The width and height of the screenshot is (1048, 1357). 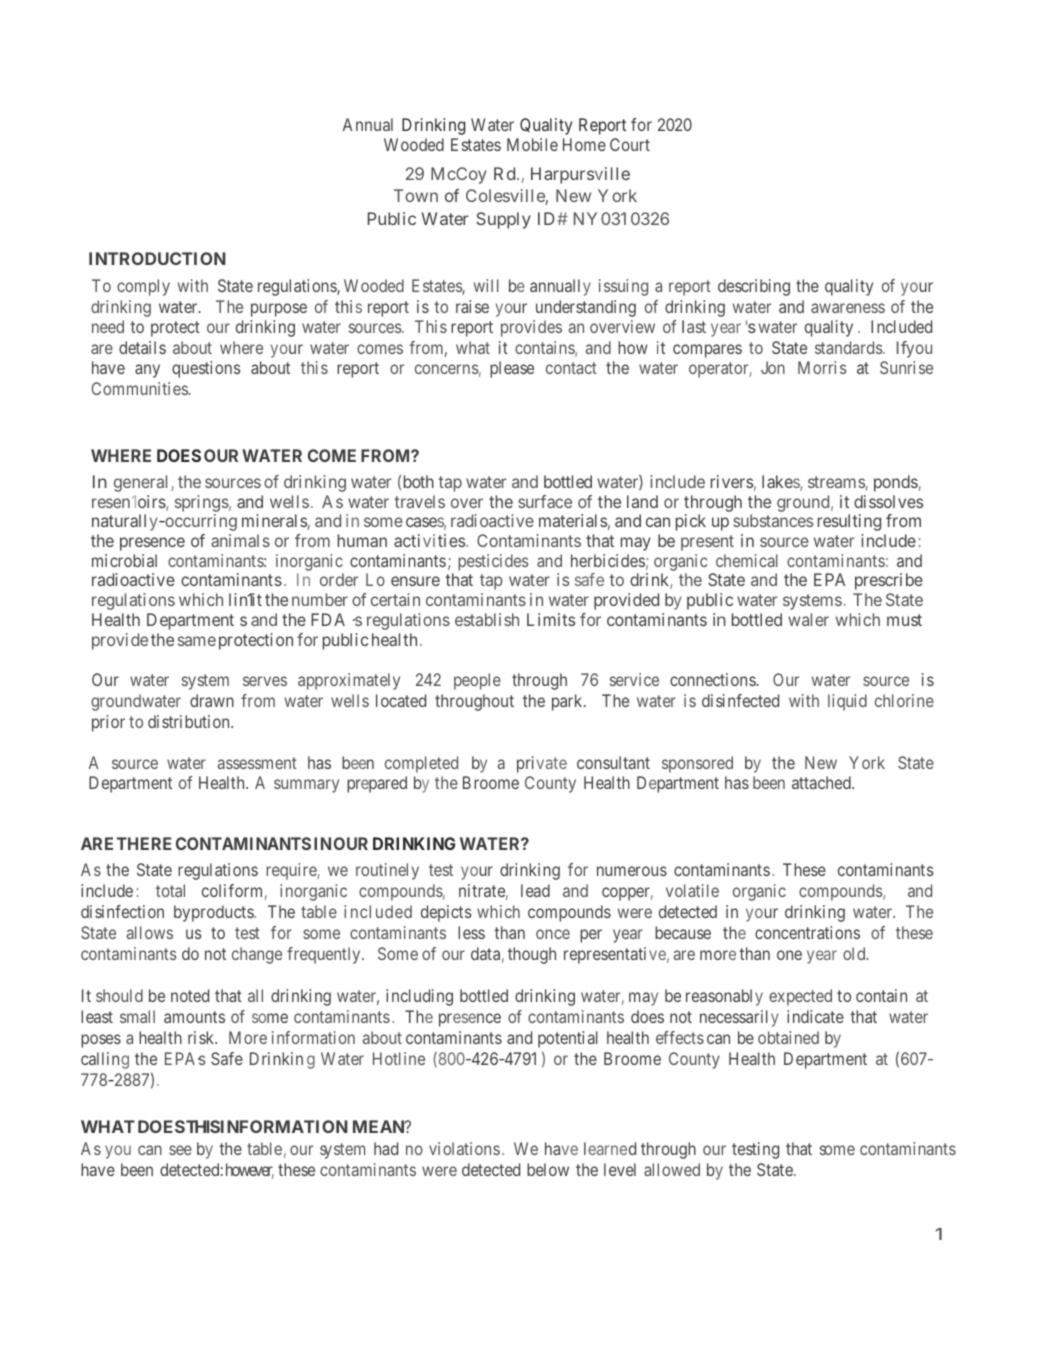 I want to click on liquid, so click(x=847, y=702).
